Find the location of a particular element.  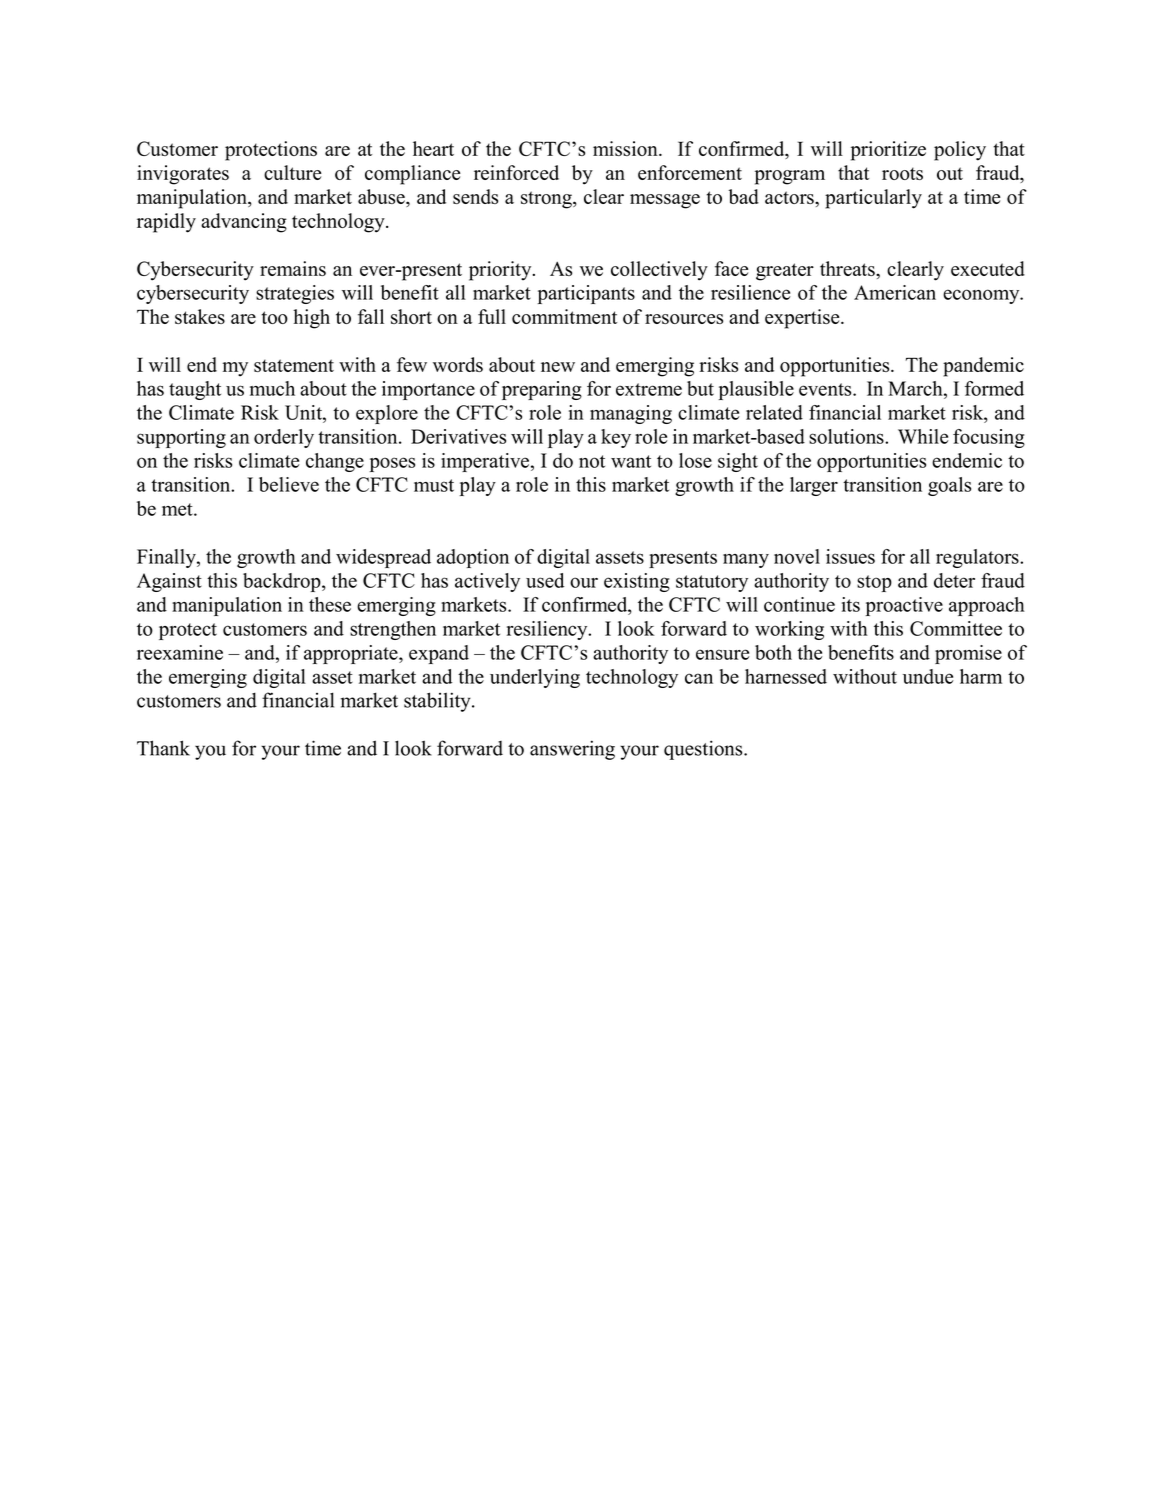

roots is located at coordinates (902, 173).
